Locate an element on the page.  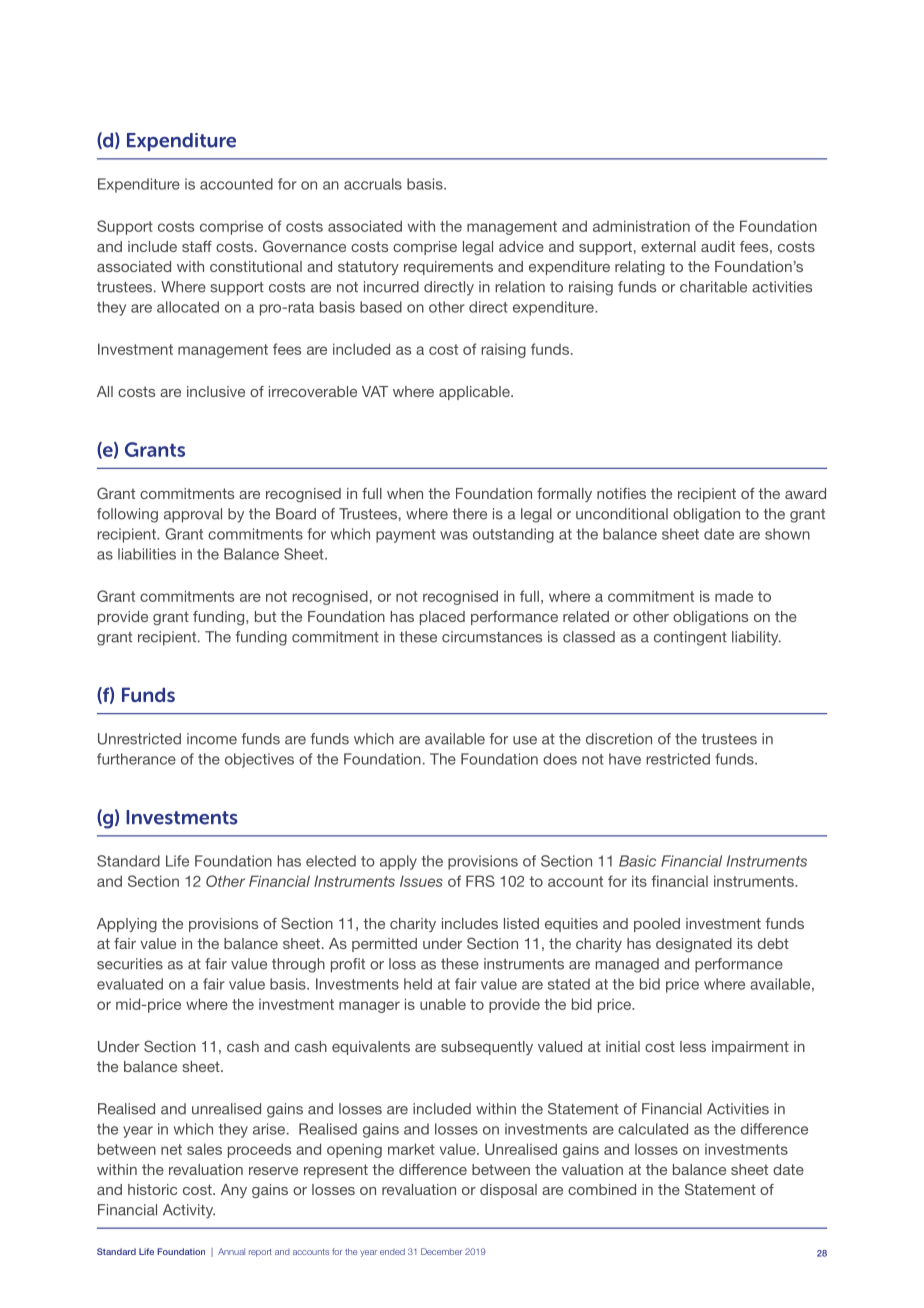
staff is located at coordinates (197, 246).
